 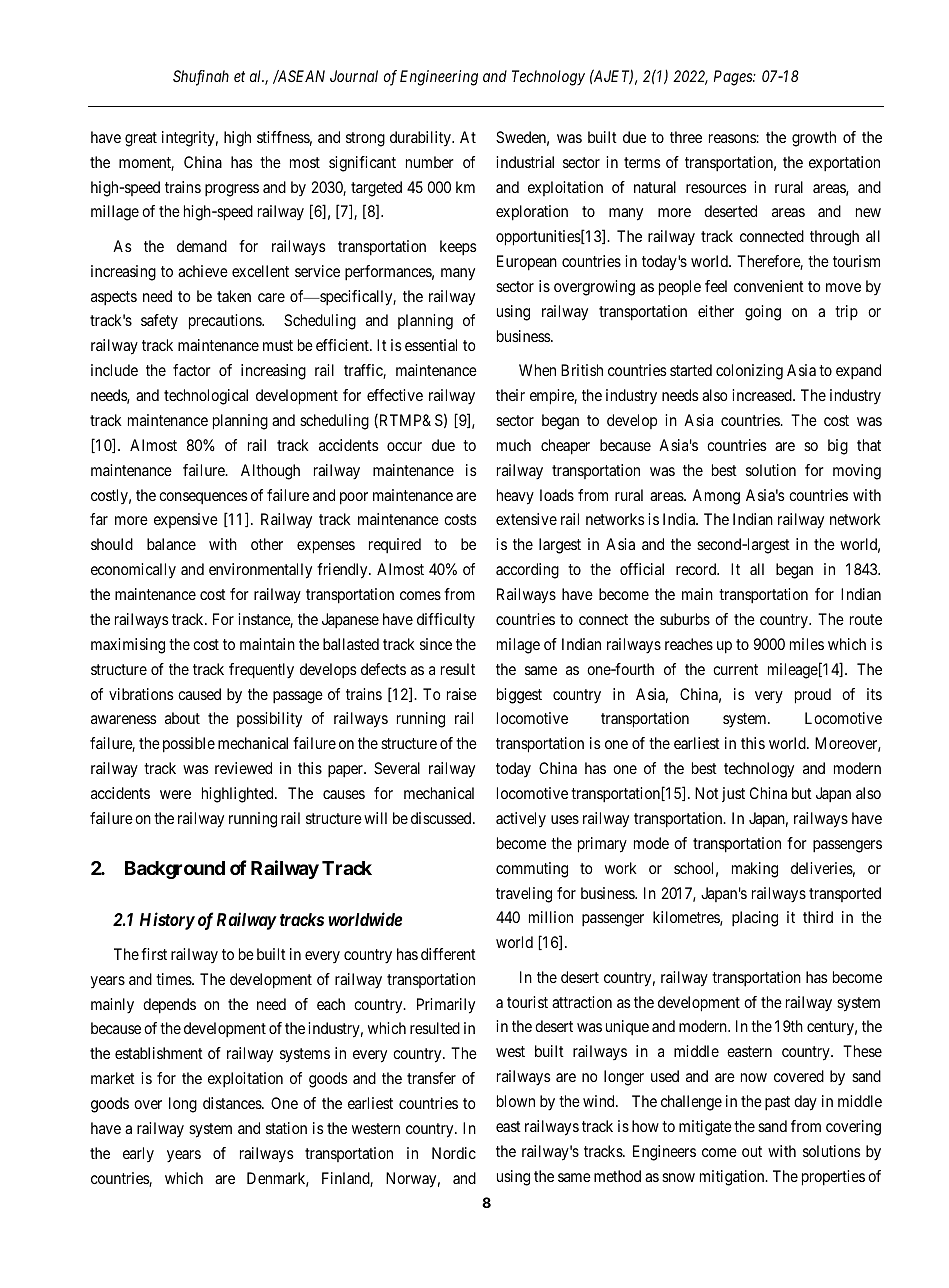 I want to click on maximising, so click(x=128, y=646).
